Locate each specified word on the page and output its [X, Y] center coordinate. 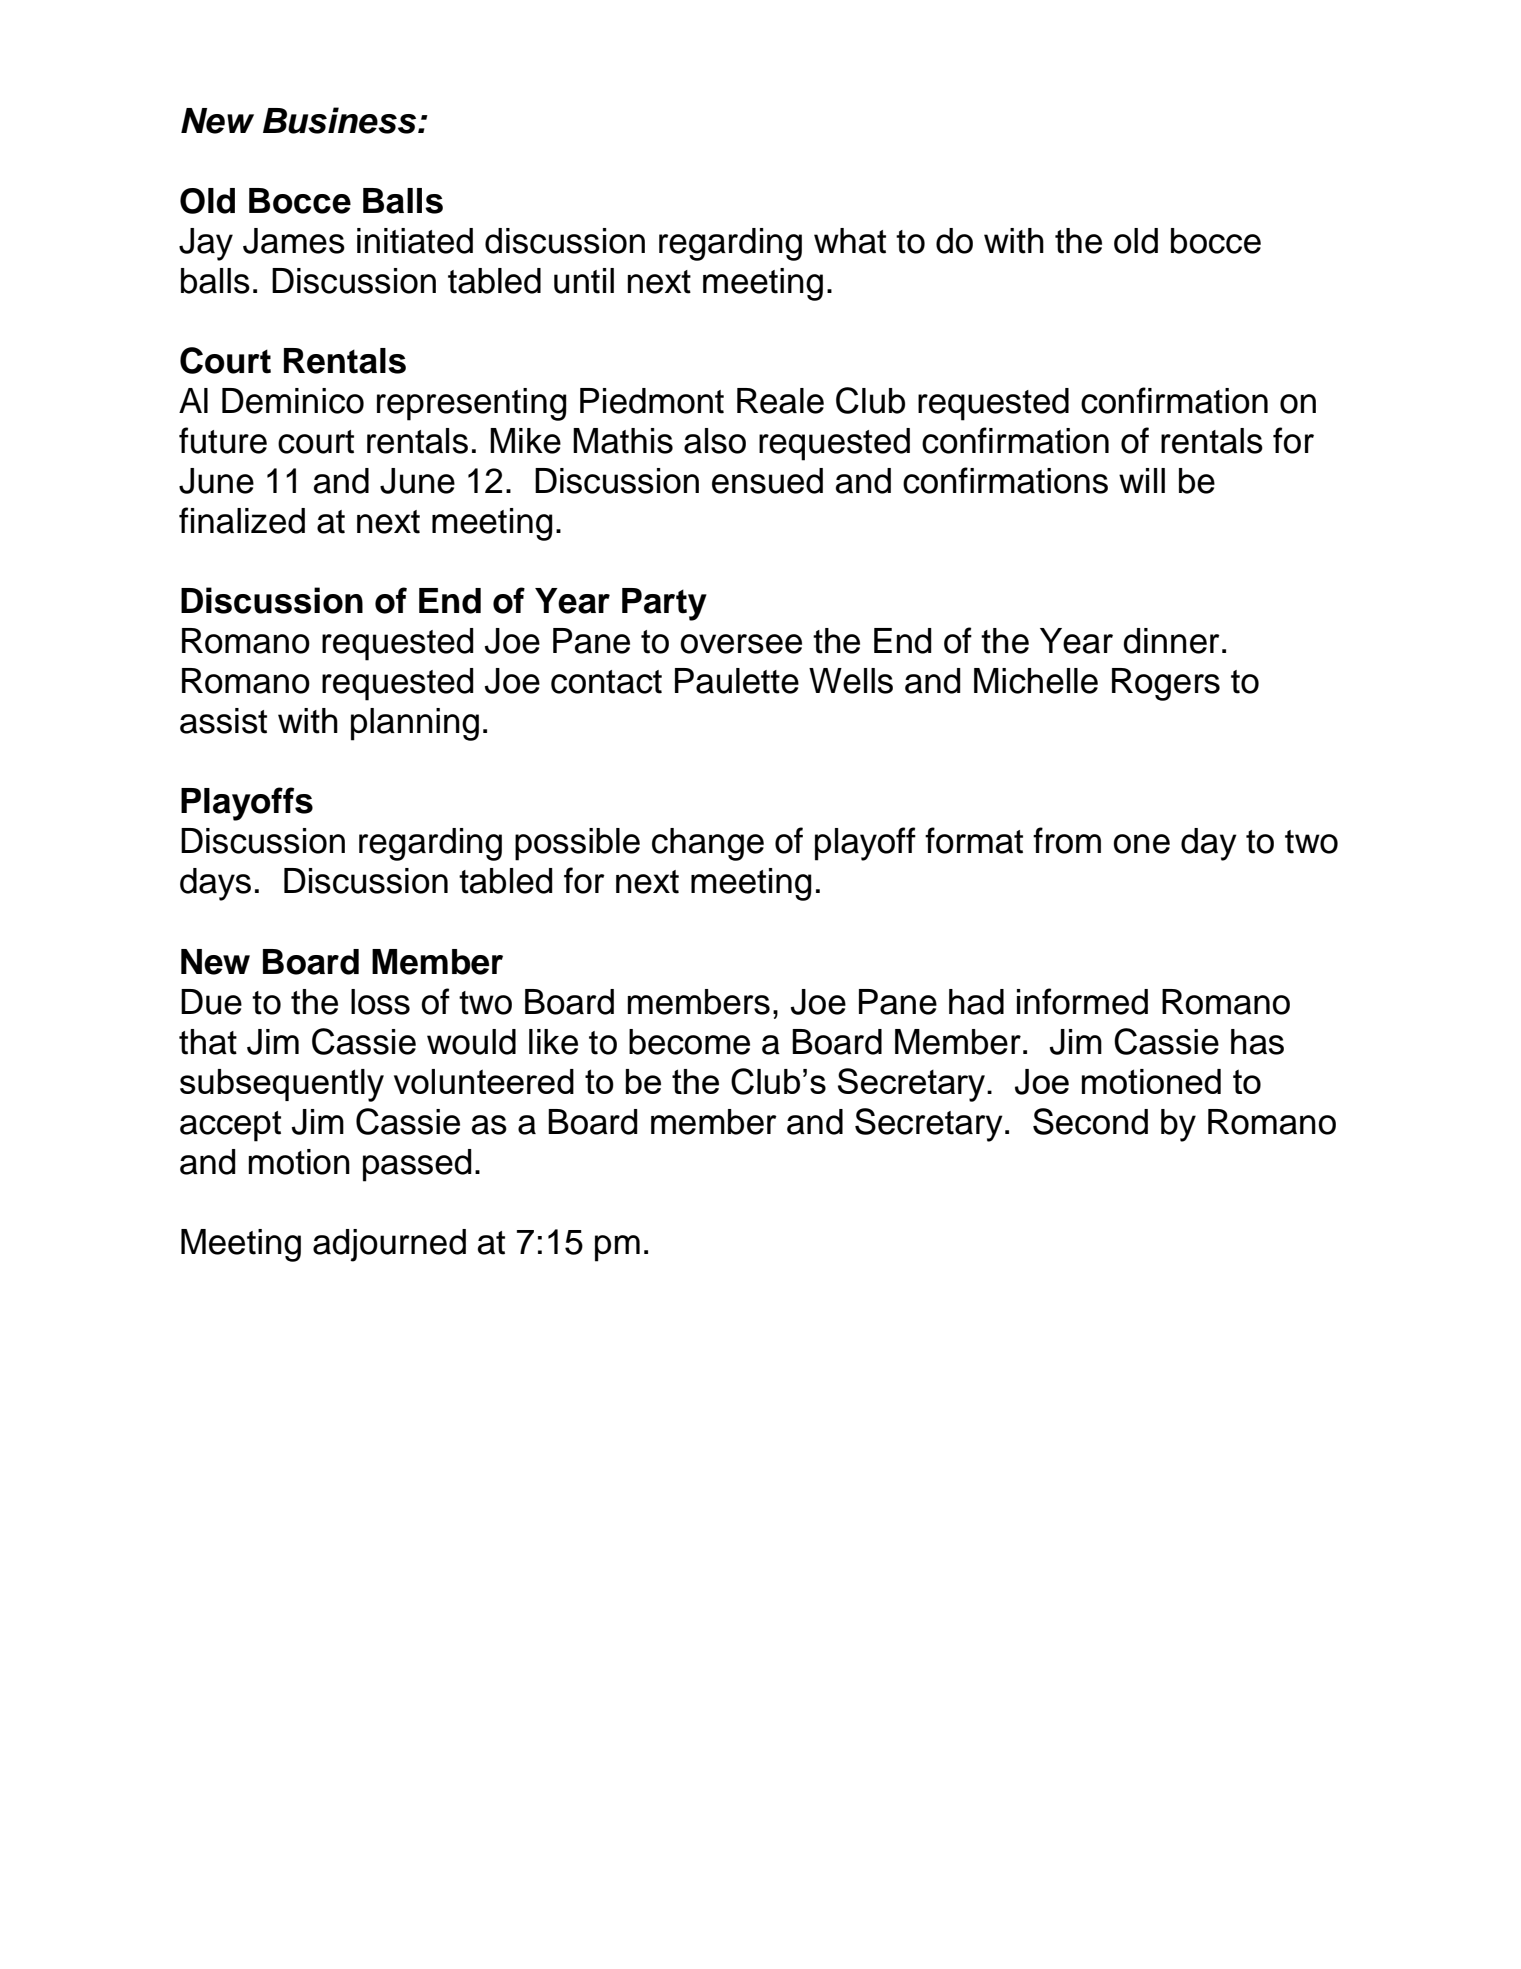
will [1142, 480]
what [850, 241]
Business [341, 120]
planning [415, 724]
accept [230, 1126]
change [708, 844]
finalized [242, 520]
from [1067, 840]
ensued [767, 481]
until [584, 281]
